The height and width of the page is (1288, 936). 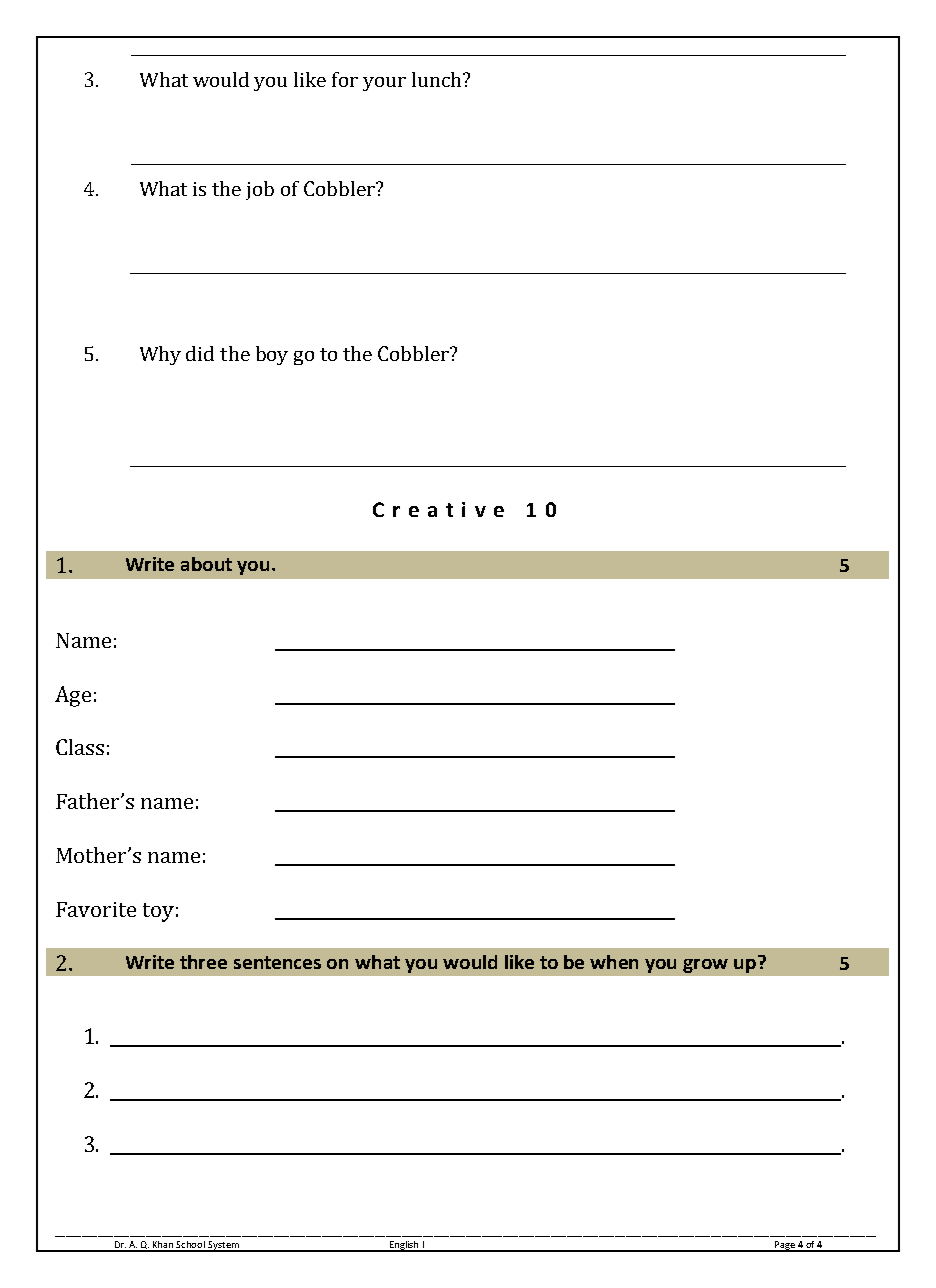 What do you see at coordinates (436, 79) in the page?
I see `lunch` at bounding box center [436, 79].
